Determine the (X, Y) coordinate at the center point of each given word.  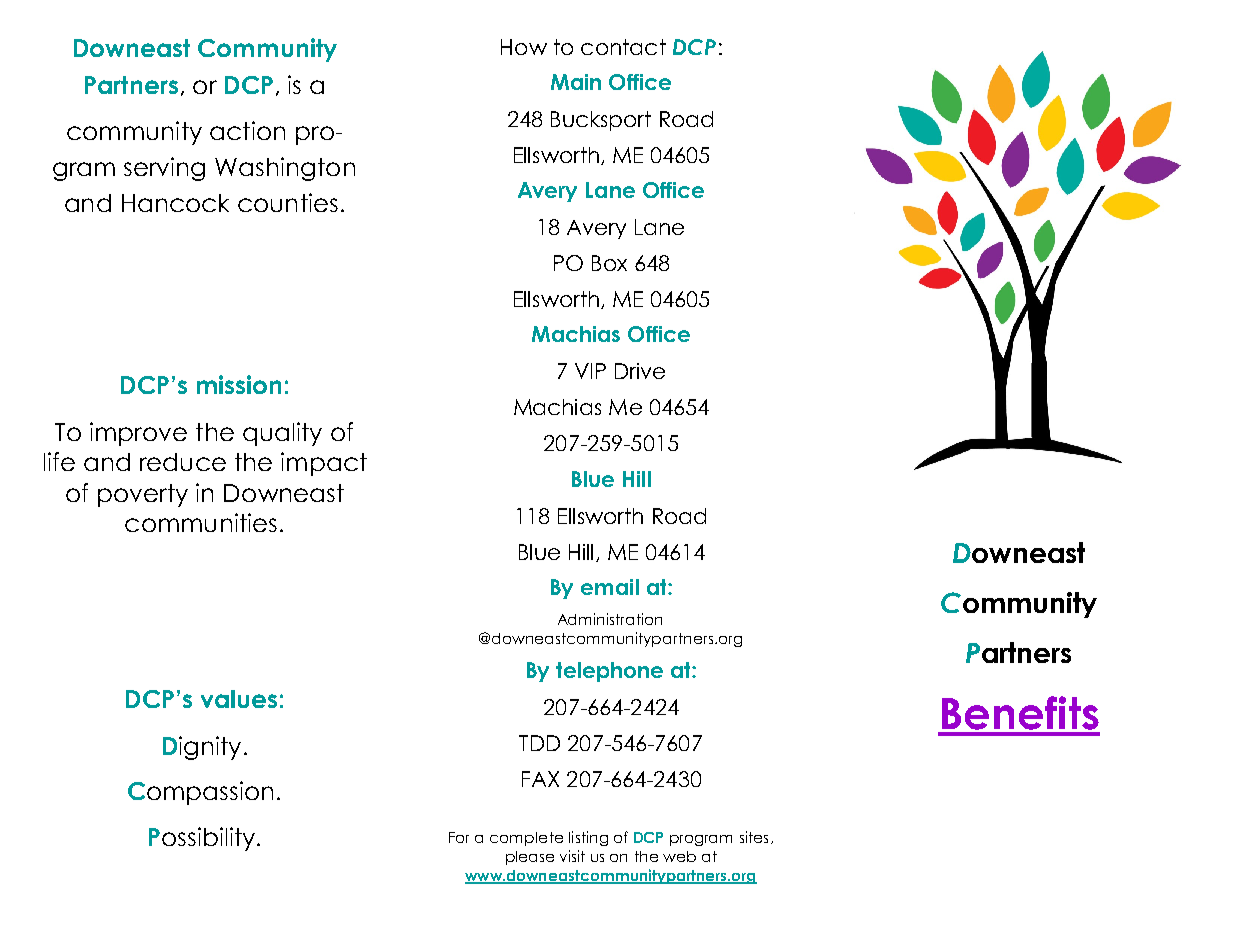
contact (623, 47)
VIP (590, 371)
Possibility (202, 839)
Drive (640, 371)
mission (239, 384)
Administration (610, 619)
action (247, 130)
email (610, 587)
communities (201, 522)
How (524, 47)
